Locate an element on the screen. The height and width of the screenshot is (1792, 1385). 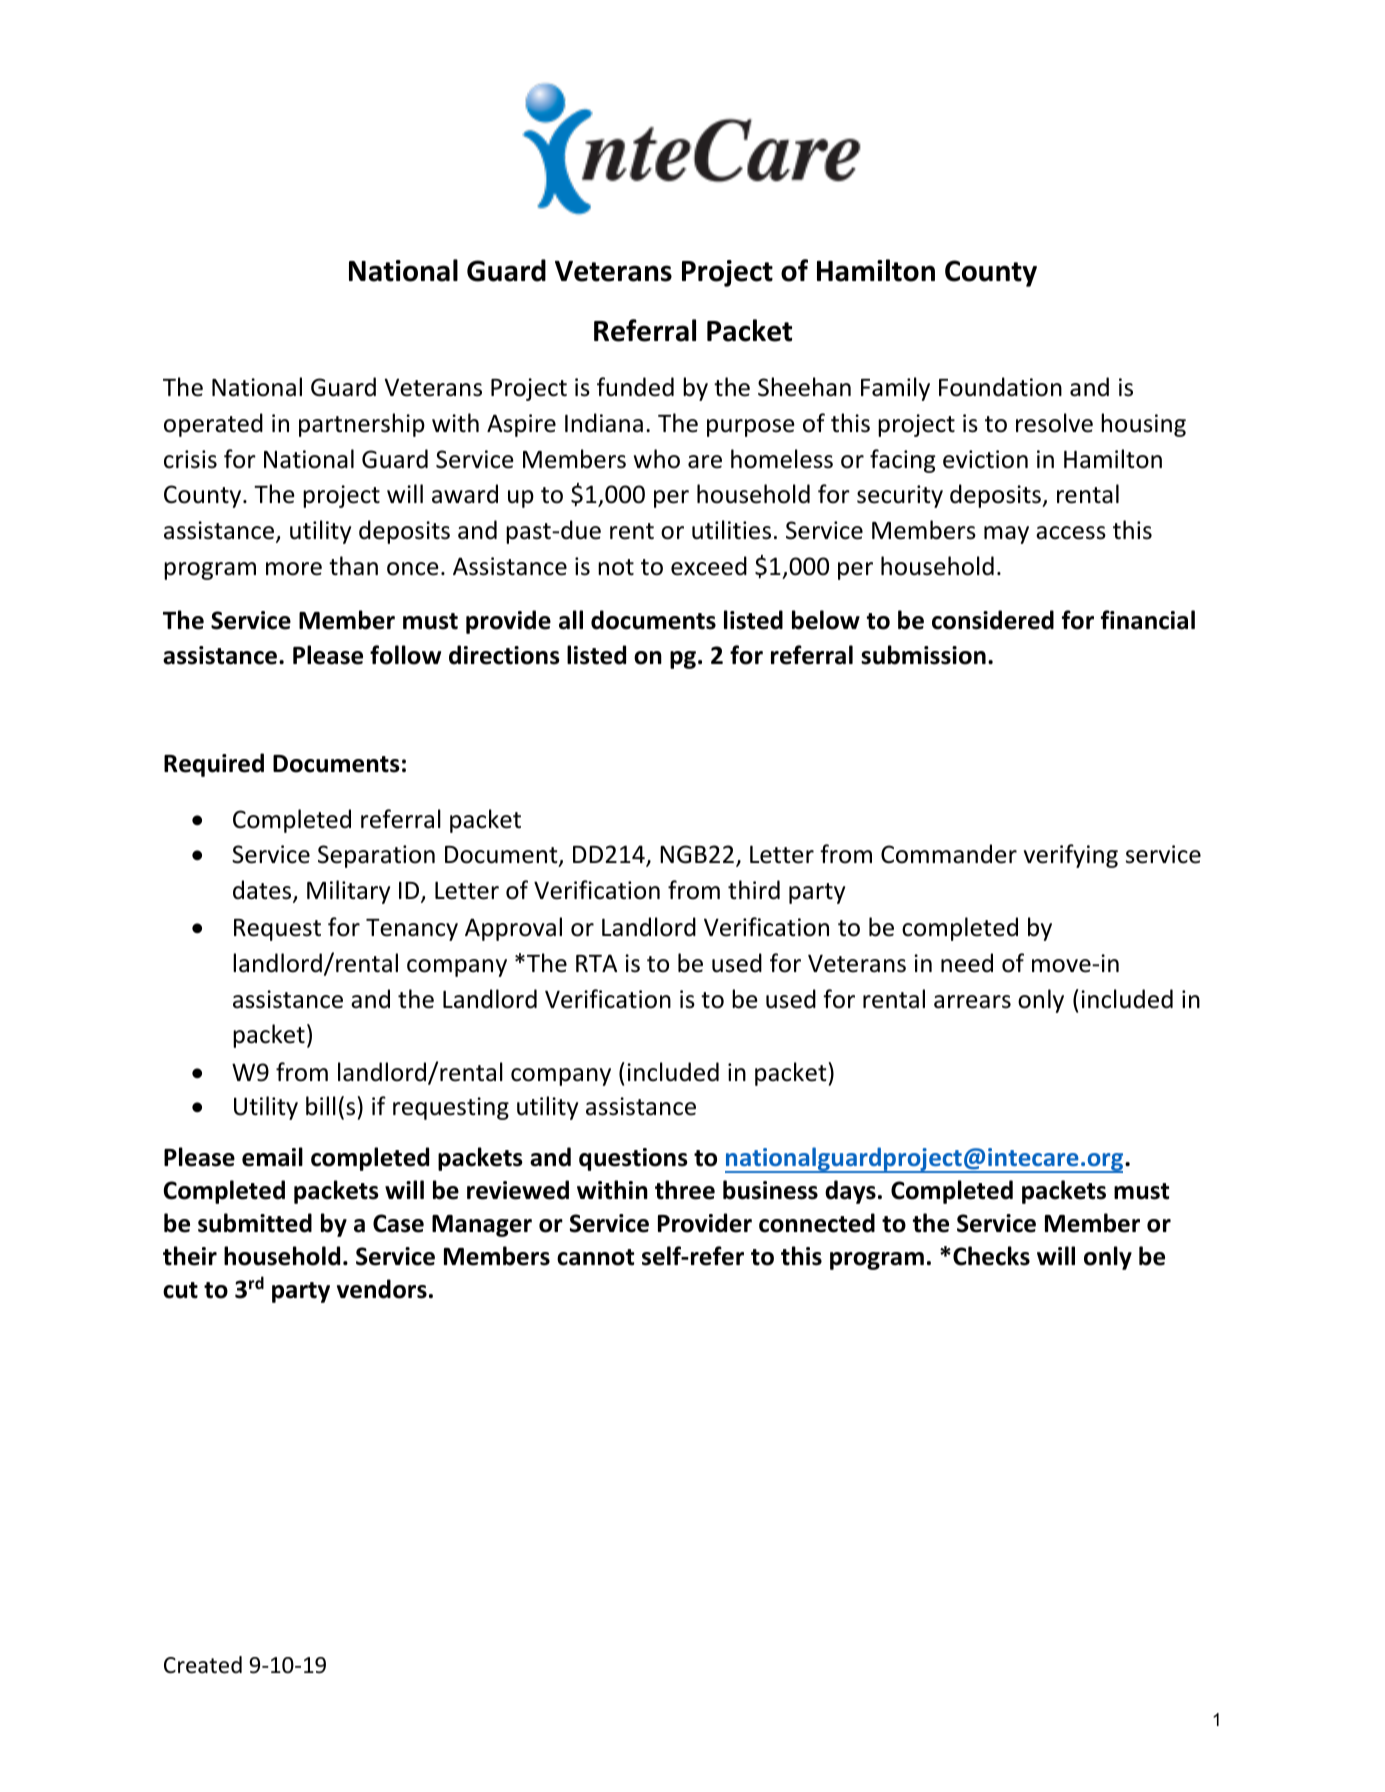
questions is located at coordinates (633, 1159).
